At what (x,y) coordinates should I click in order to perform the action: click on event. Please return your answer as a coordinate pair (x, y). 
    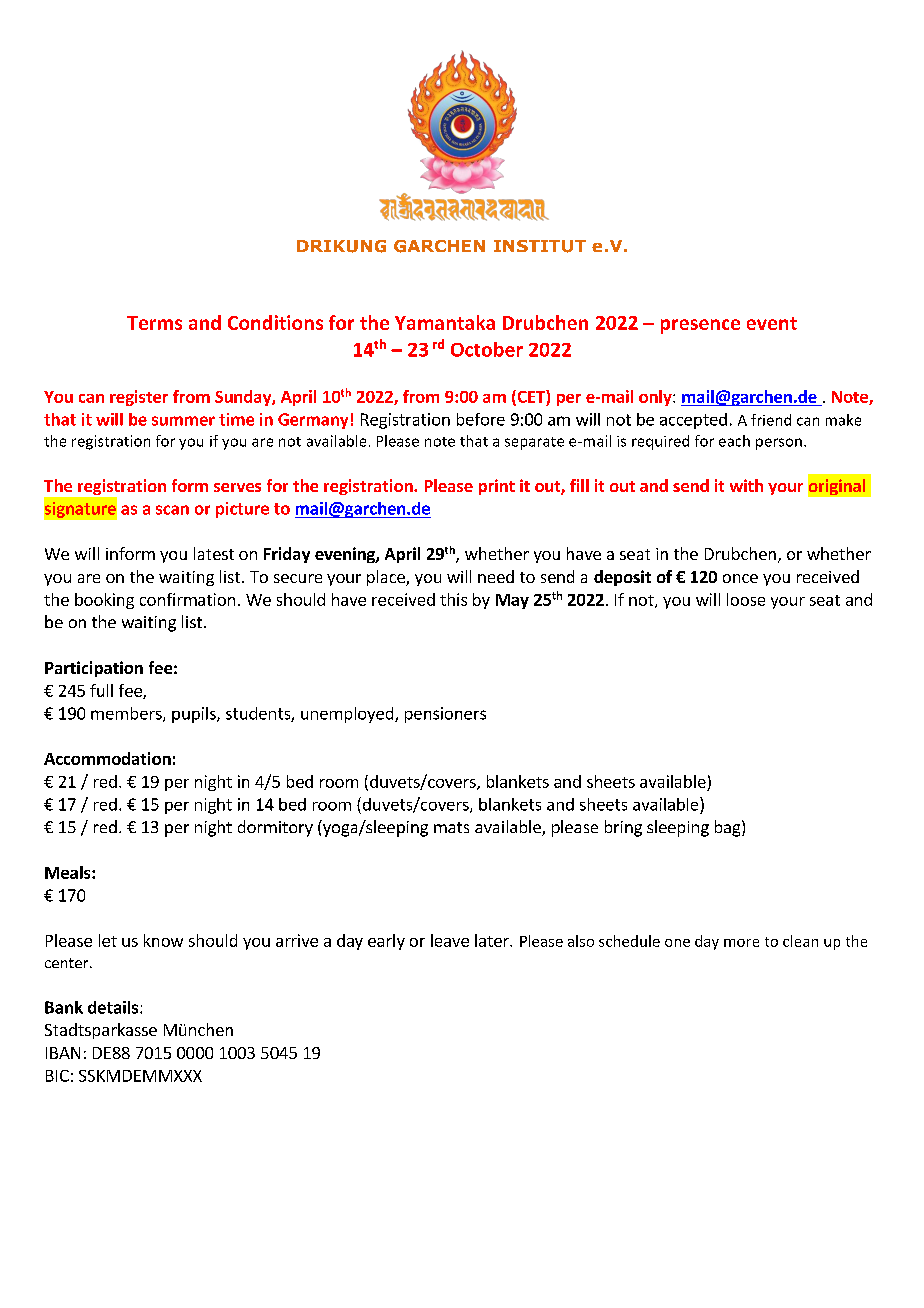
    Looking at the image, I should click on (772, 323).
